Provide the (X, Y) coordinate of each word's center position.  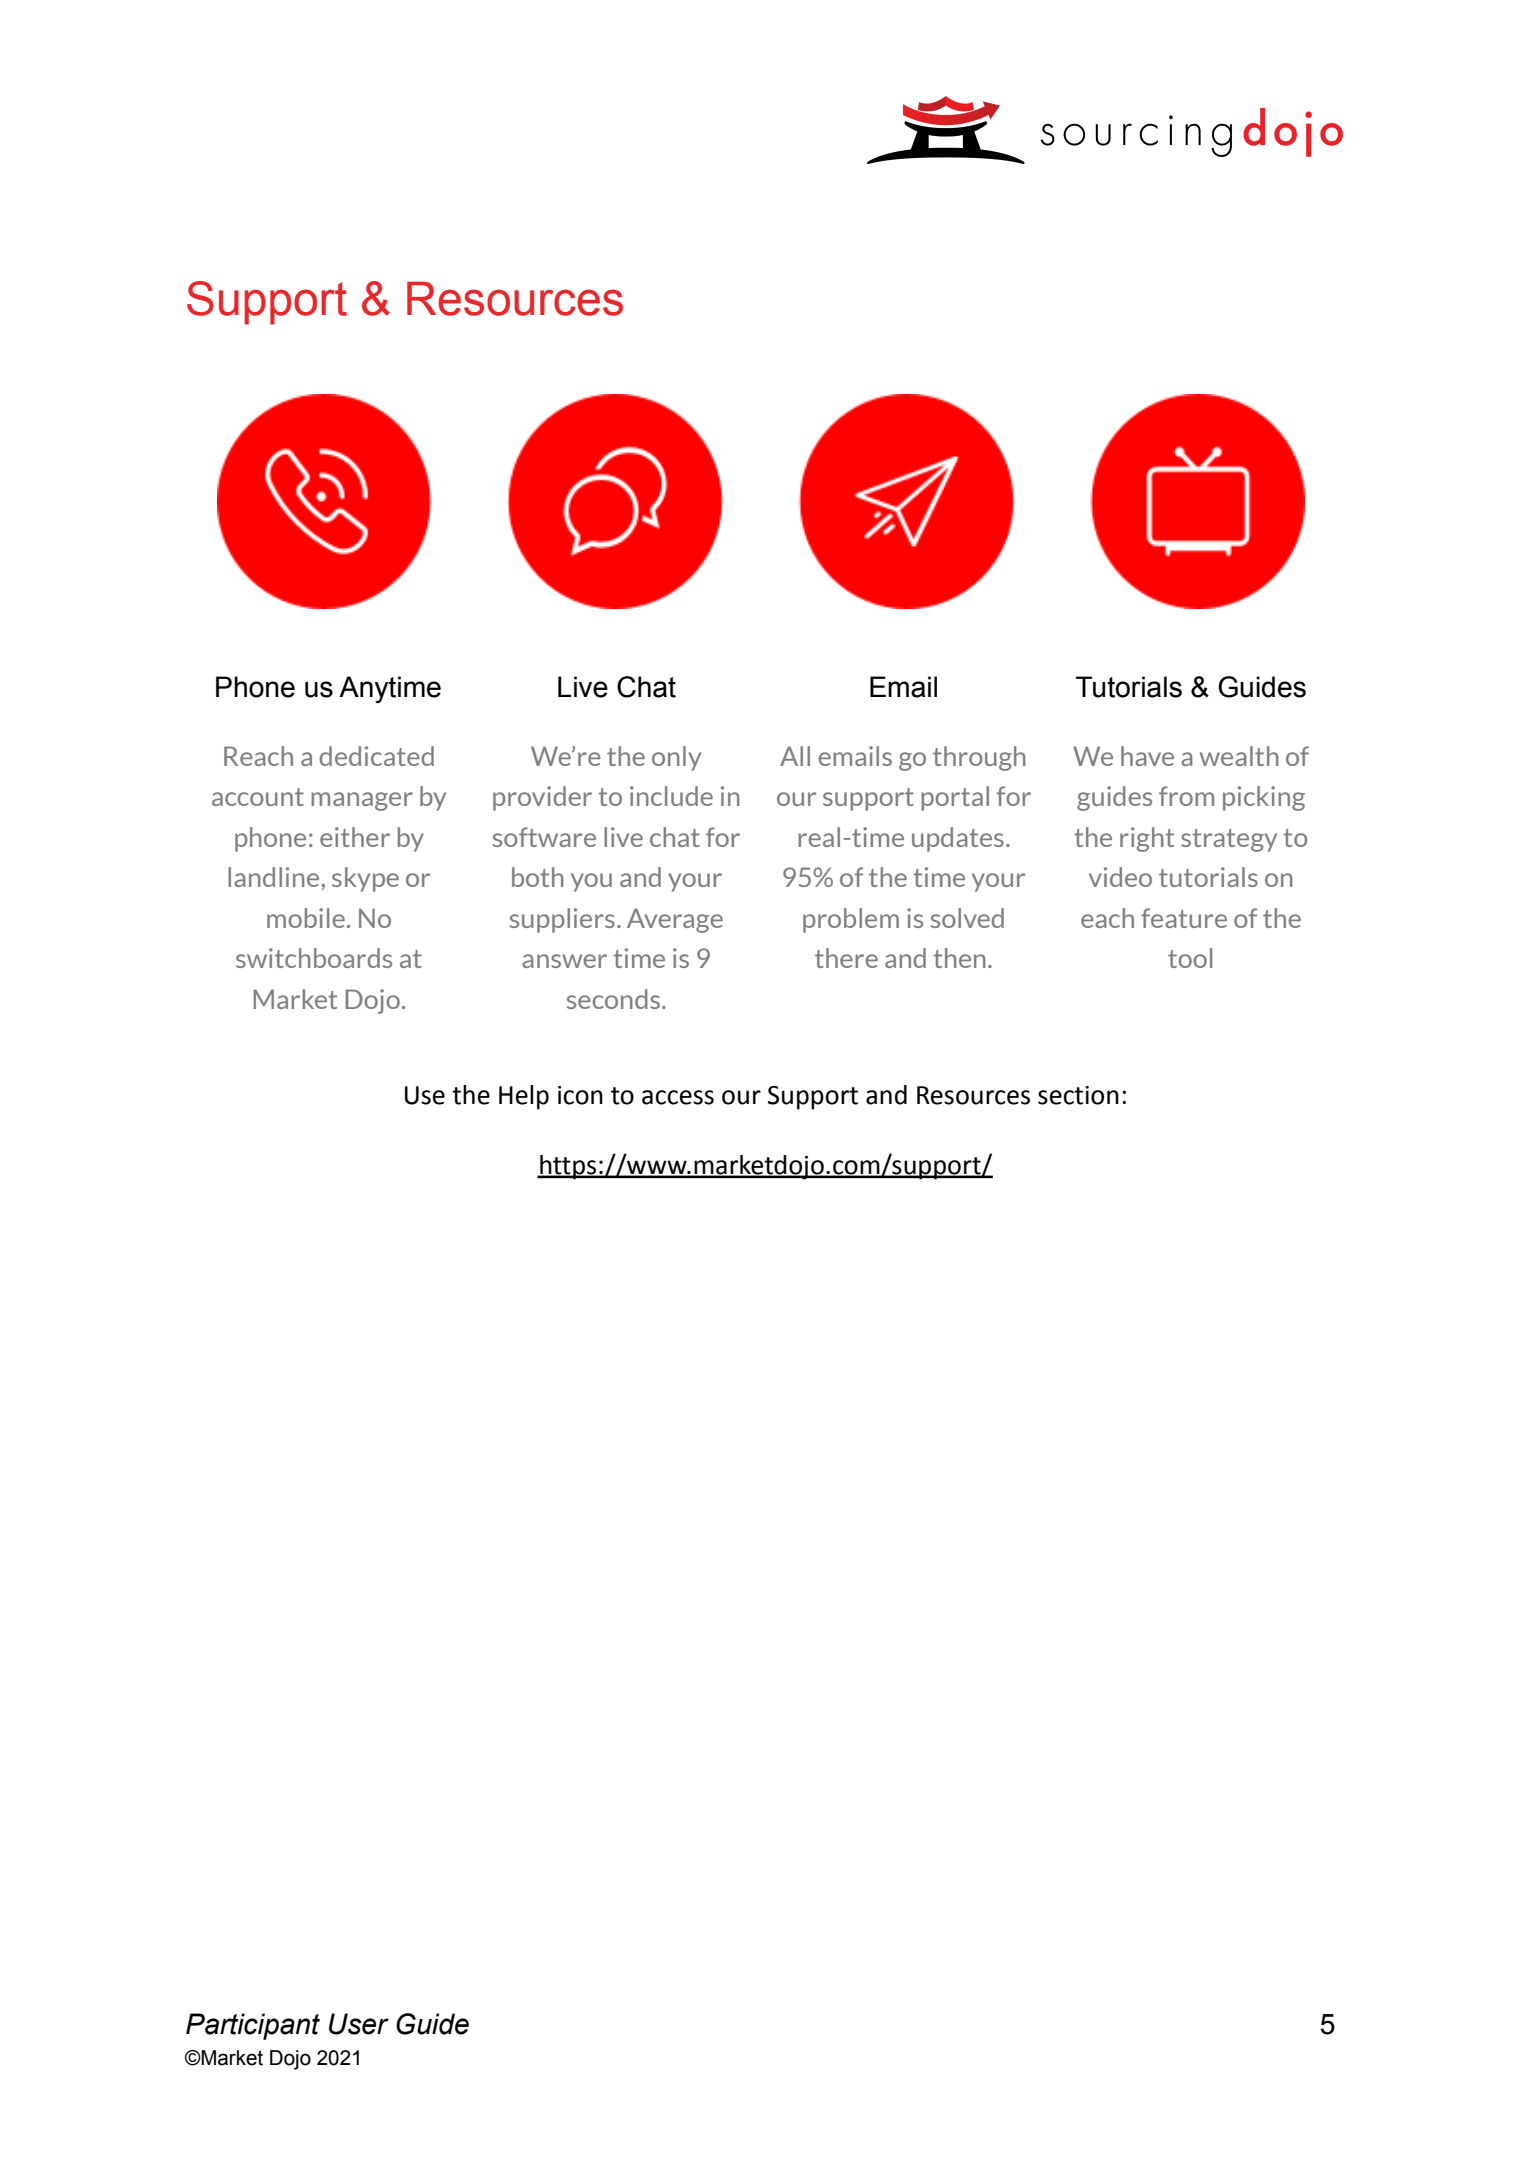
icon (580, 1095)
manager (362, 801)
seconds (613, 999)
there (846, 958)
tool (1190, 958)
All (795, 756)
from (1186, 796)
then (959, 958)
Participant (253, 2026)
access (678, 1097)
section (1078, 1095)
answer (564, 961)
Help (524, 1097)
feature (1184, 918)
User (359, 2024)
